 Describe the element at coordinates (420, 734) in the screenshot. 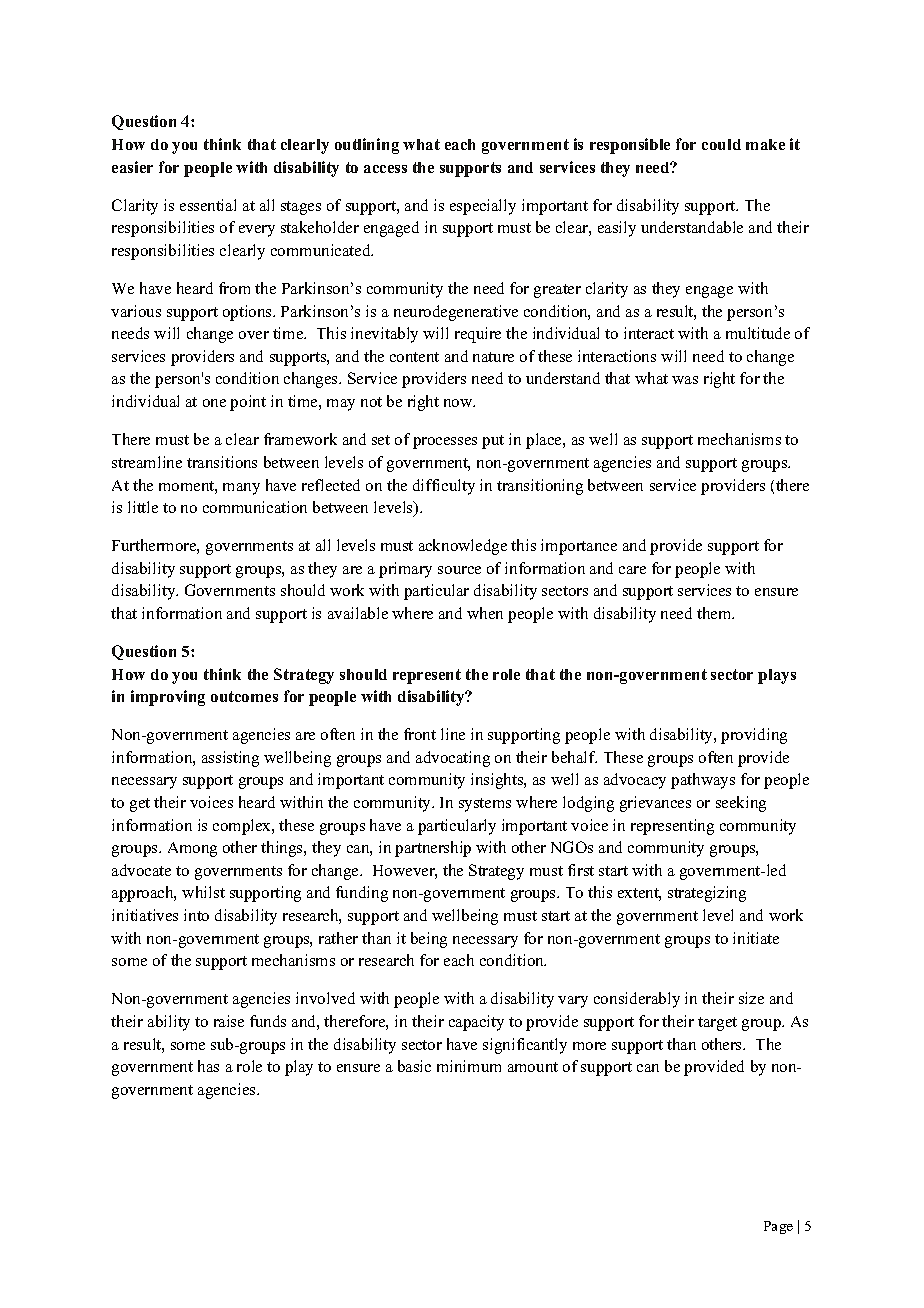

I see `front` at that location.
